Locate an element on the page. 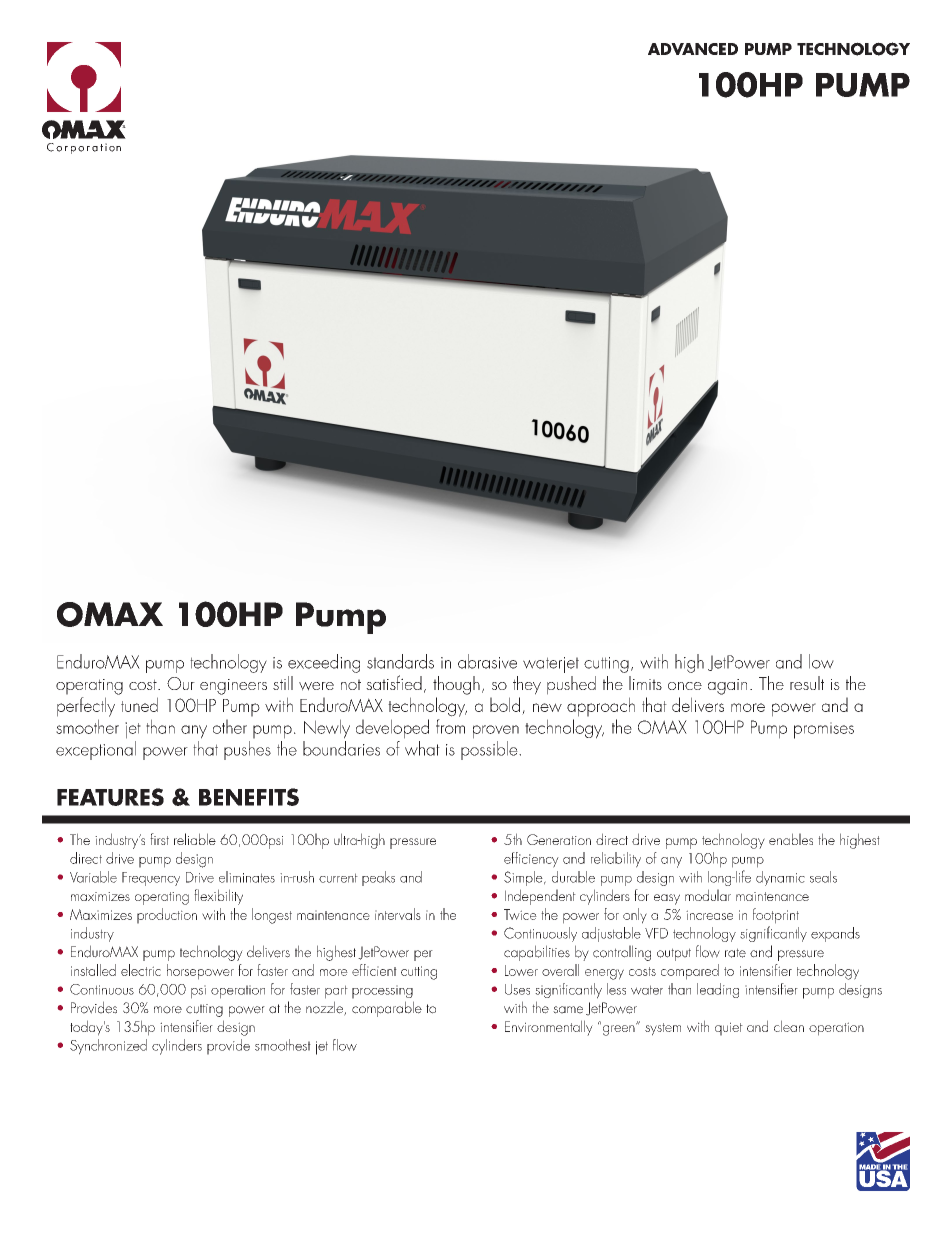  again is located at coordinates (727, 687).
